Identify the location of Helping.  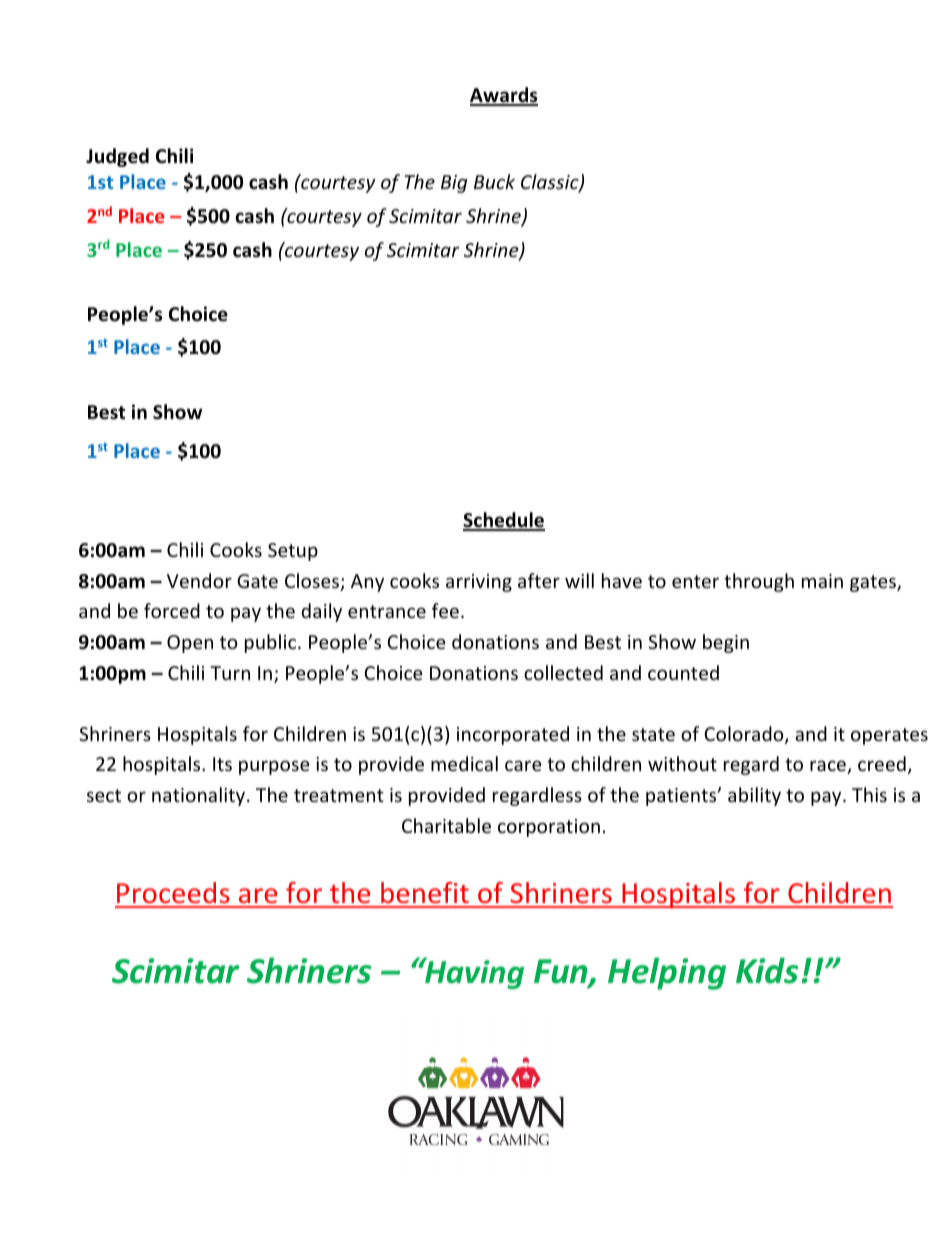
(667, 973).
